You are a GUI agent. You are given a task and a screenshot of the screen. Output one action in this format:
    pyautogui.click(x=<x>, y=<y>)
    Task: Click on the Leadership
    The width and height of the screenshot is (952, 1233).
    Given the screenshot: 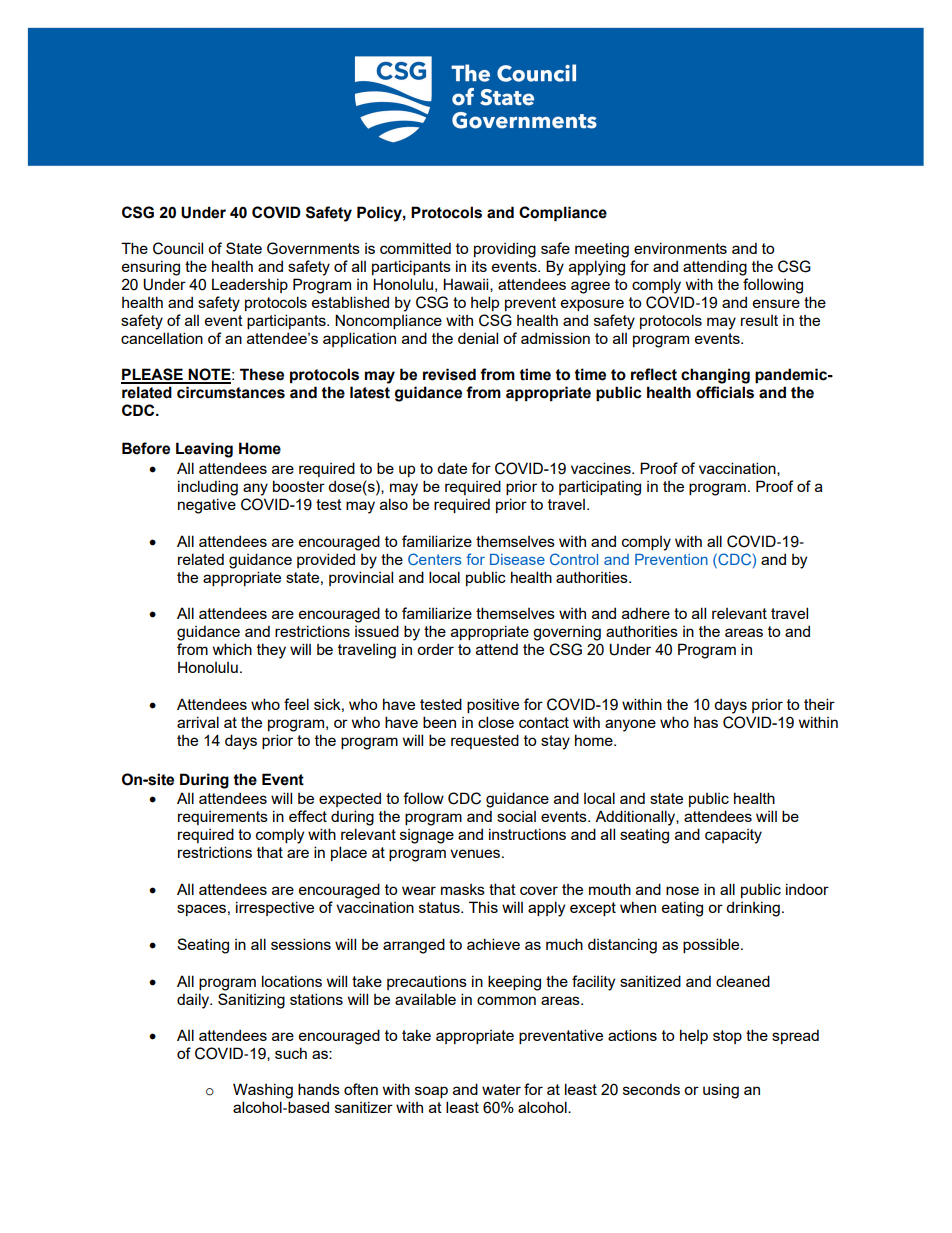 What is the action you would take?
    pyautogui.click(x=250, y=285)
